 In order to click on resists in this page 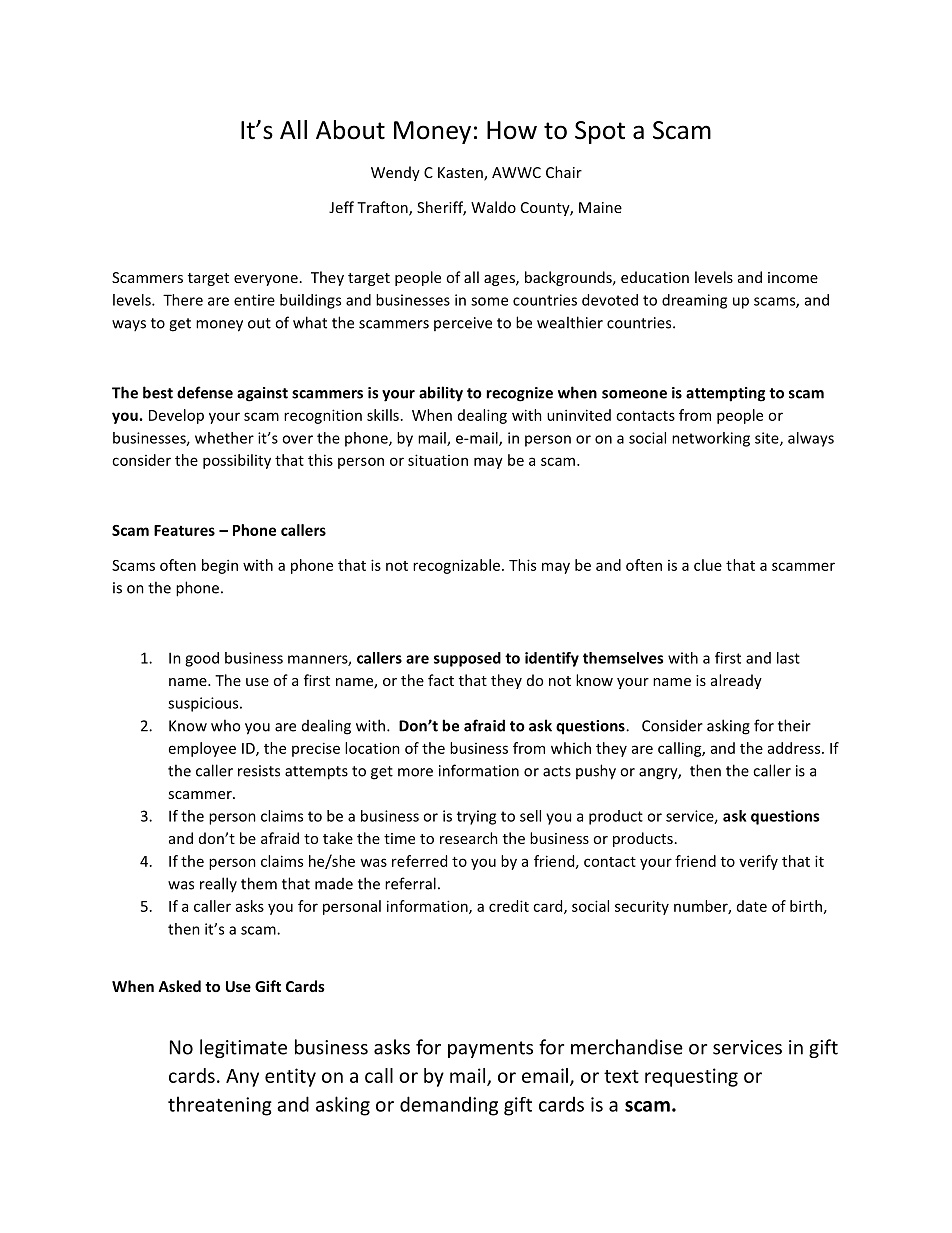, I will do `click(259, 771)`.
